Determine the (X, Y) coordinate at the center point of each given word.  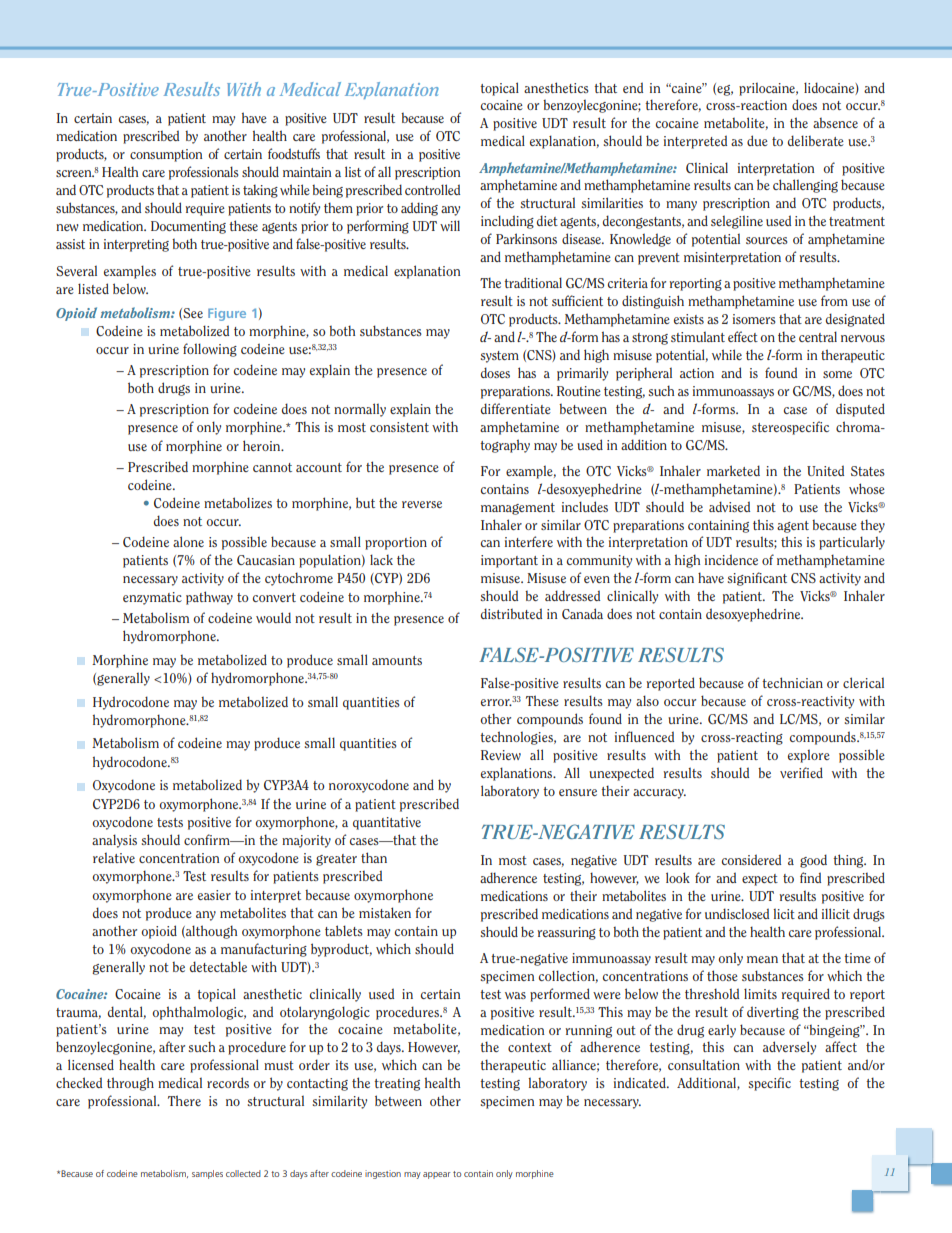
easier (214, 895)
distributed (511, 613)
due (757, 140)
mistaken (385, 912)
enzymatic (152, 598)
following (210, 350)
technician (792, 682)
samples (207, 1174)
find (810, 877)
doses (495, 372)
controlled (432, 189)
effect (743, 336)
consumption (166, 155)
